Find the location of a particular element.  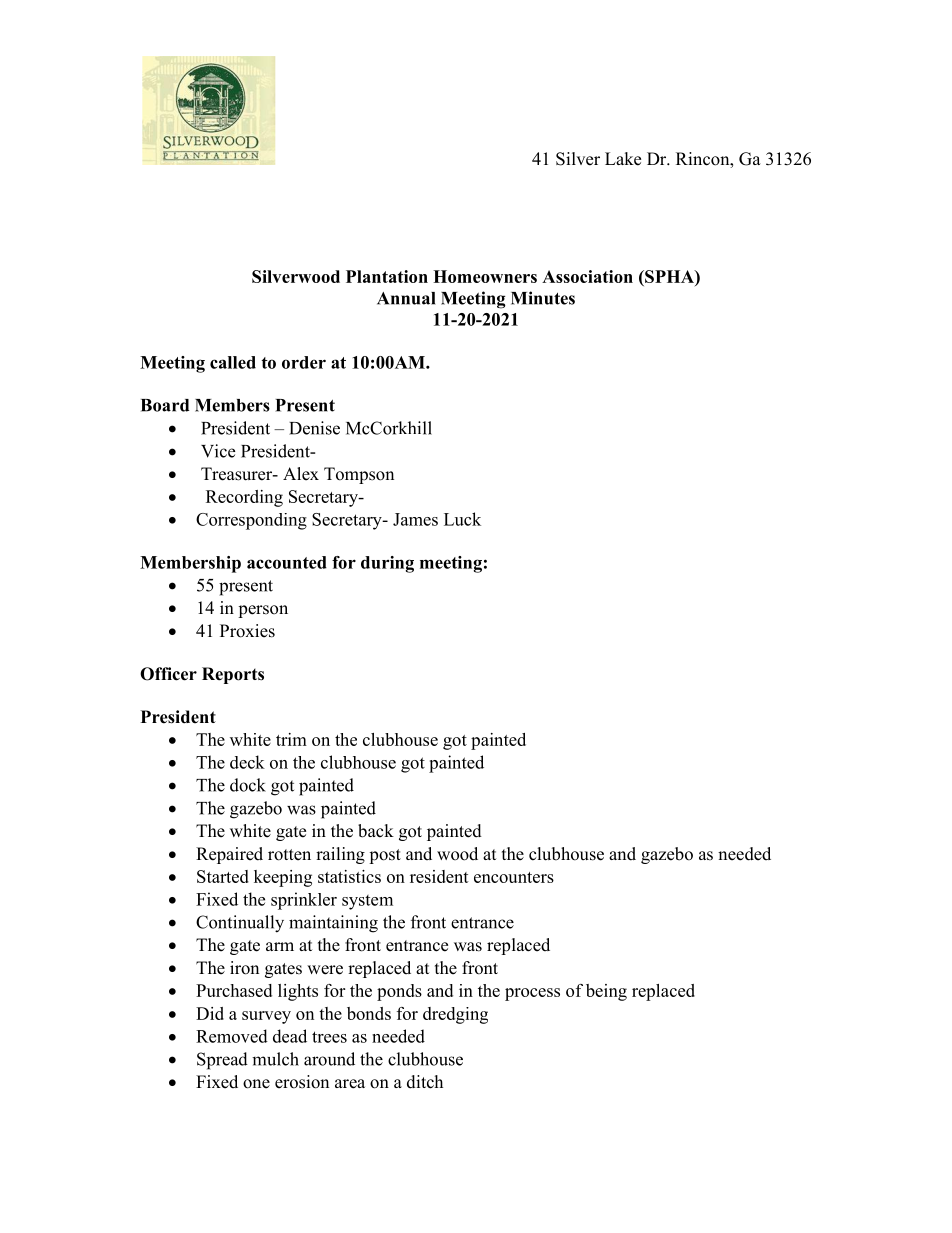

called is located at coordinates (233, 362).
